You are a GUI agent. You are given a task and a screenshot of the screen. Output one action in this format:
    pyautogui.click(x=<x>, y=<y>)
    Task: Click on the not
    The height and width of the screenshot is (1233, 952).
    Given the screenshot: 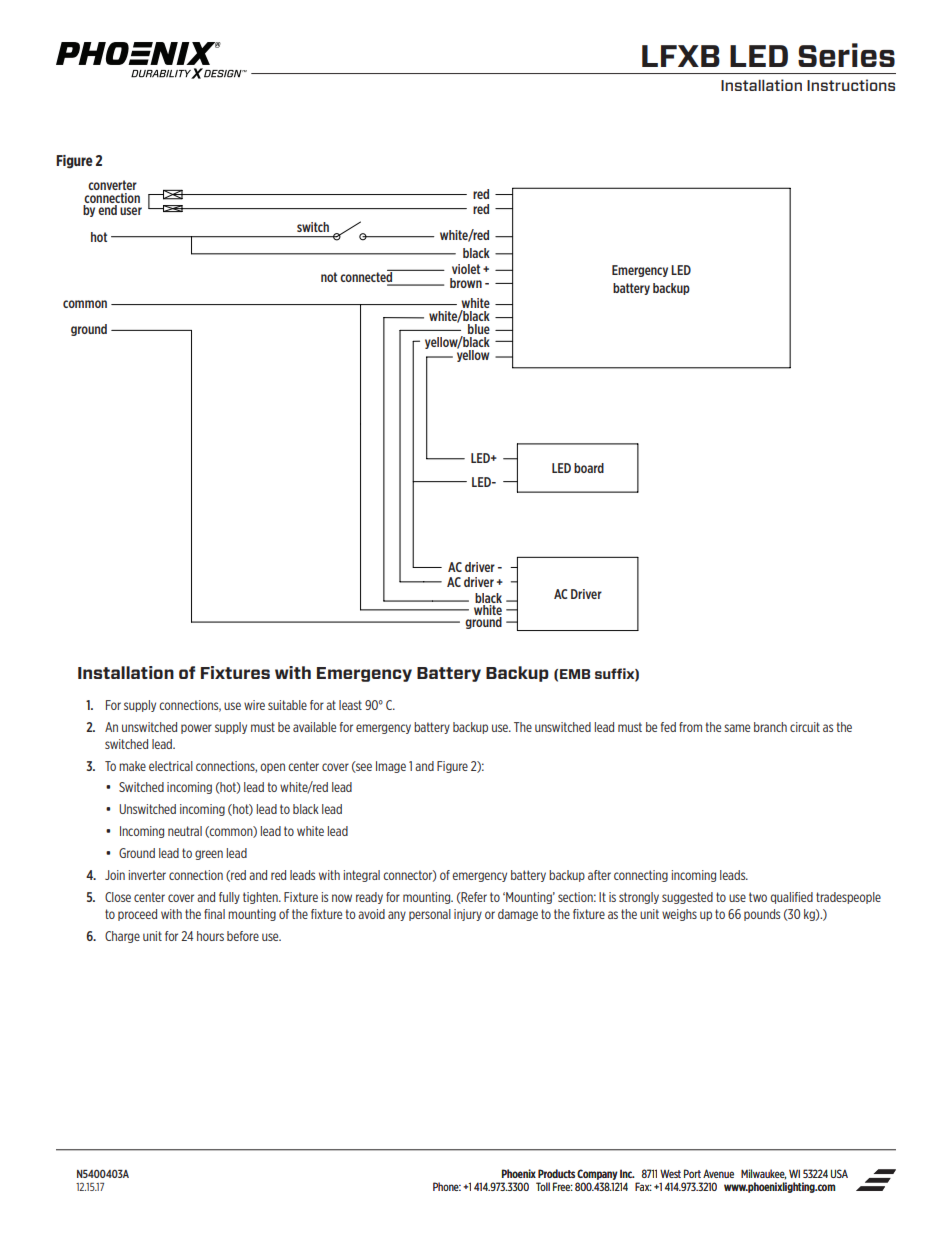 What is the action you would take?
    pyautogui.click(x=329, y=277)
